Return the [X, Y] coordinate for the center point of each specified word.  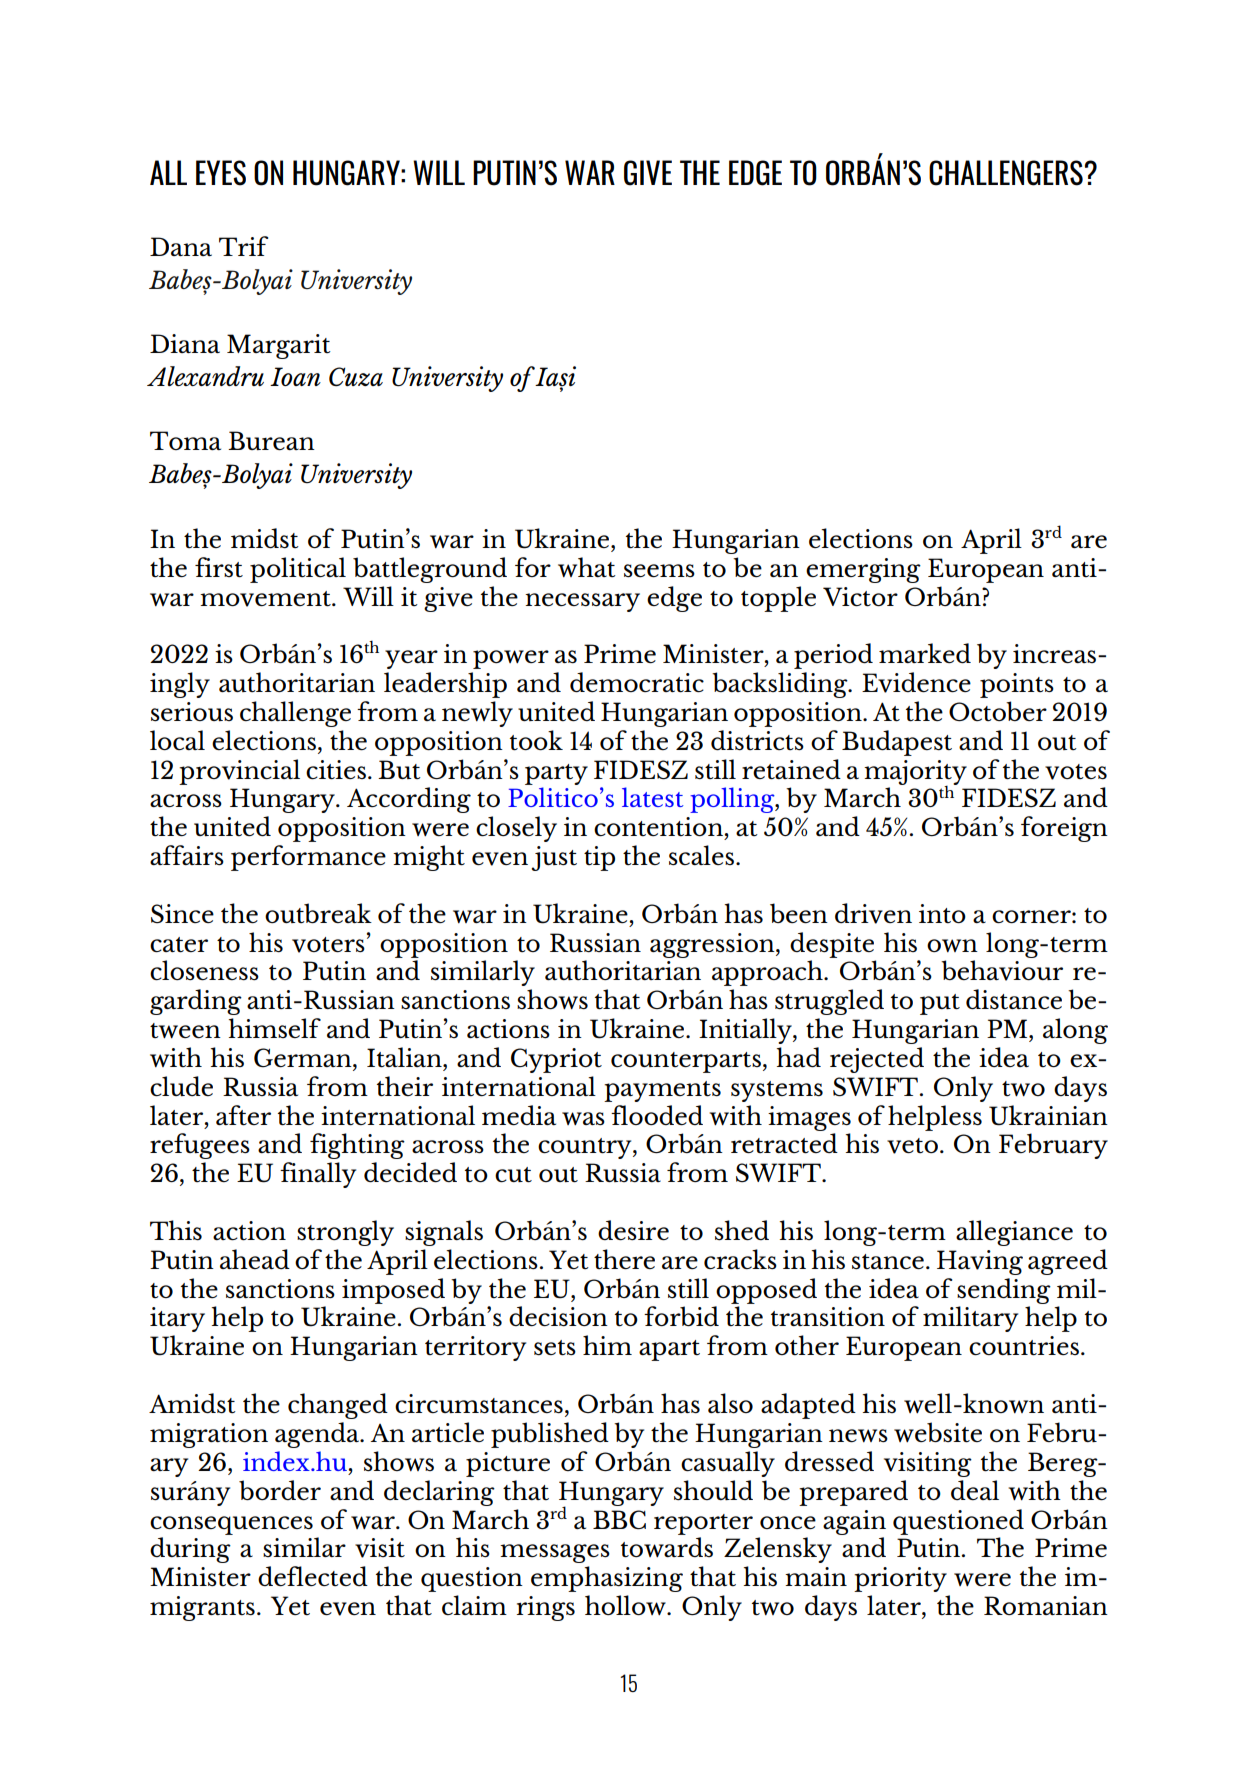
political [298, 570]
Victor [860, 597]
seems [659, 570]
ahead [255, 1259]
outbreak [318, 913]
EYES [221, 173]
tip [599, 858]
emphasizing [607, 1579]
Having [980, 1262]
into [942, 913]
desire [633, 1230]
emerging [863, 570]
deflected [313, 1576]
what [587, 567]
